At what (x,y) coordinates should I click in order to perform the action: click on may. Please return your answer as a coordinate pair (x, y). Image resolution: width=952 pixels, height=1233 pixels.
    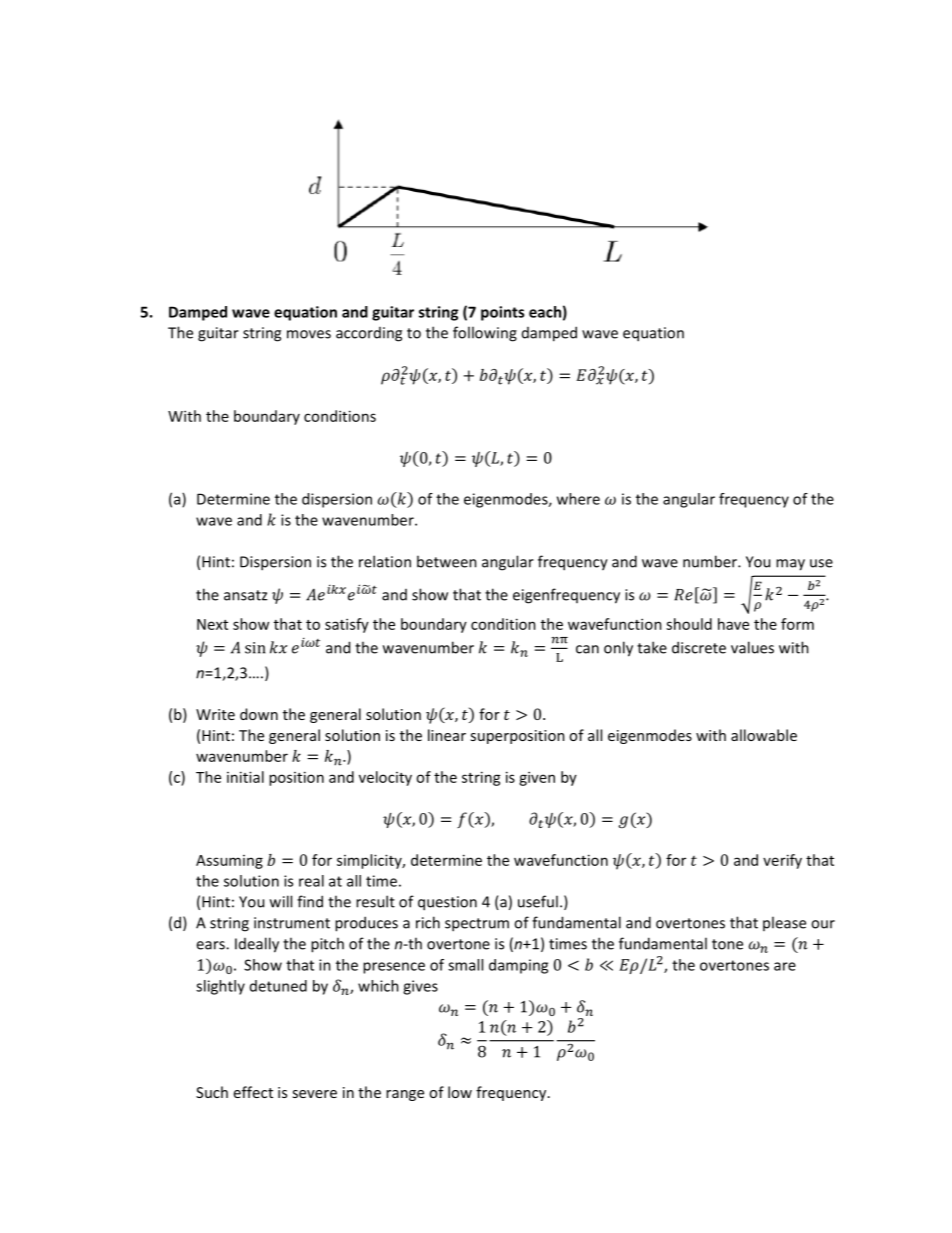
    Looking at the image, I should click on (790, 565).
